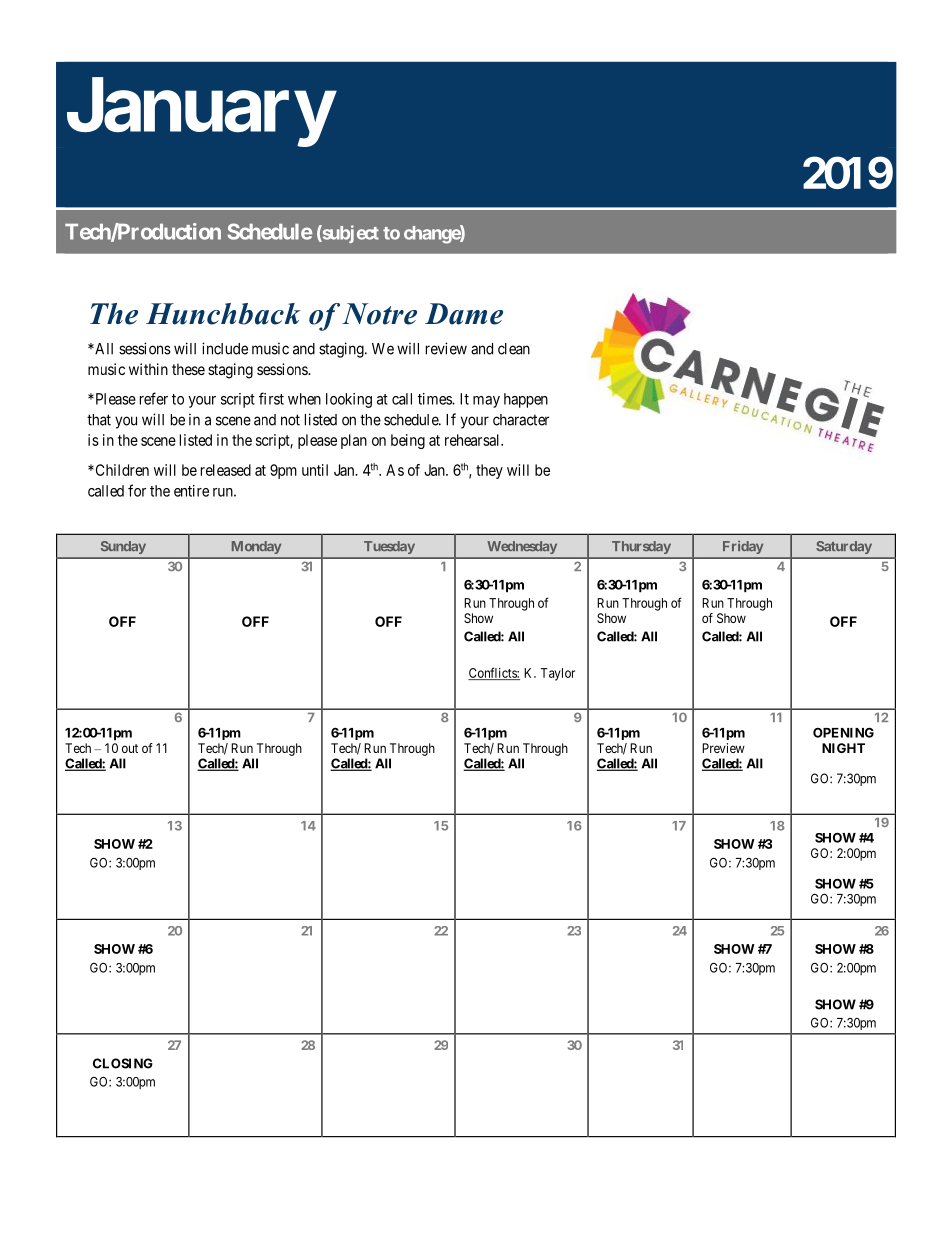  Describe the element at coordinates (558, 674) in the screenshot. I see `Taylor` at that location.
